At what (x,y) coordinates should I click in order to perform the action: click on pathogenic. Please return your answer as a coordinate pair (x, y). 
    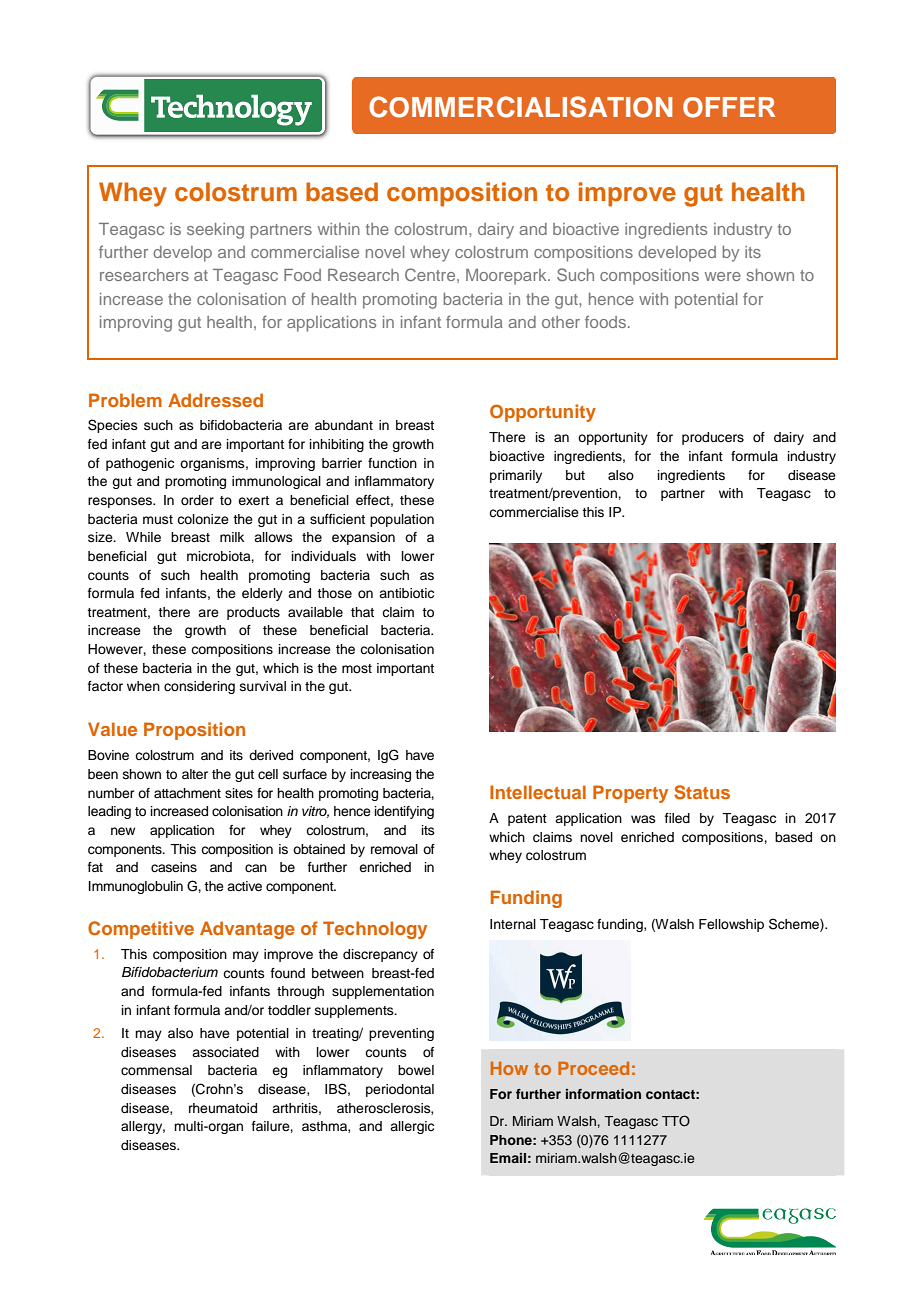
    Looking at the image, I should click on (140, 464).
